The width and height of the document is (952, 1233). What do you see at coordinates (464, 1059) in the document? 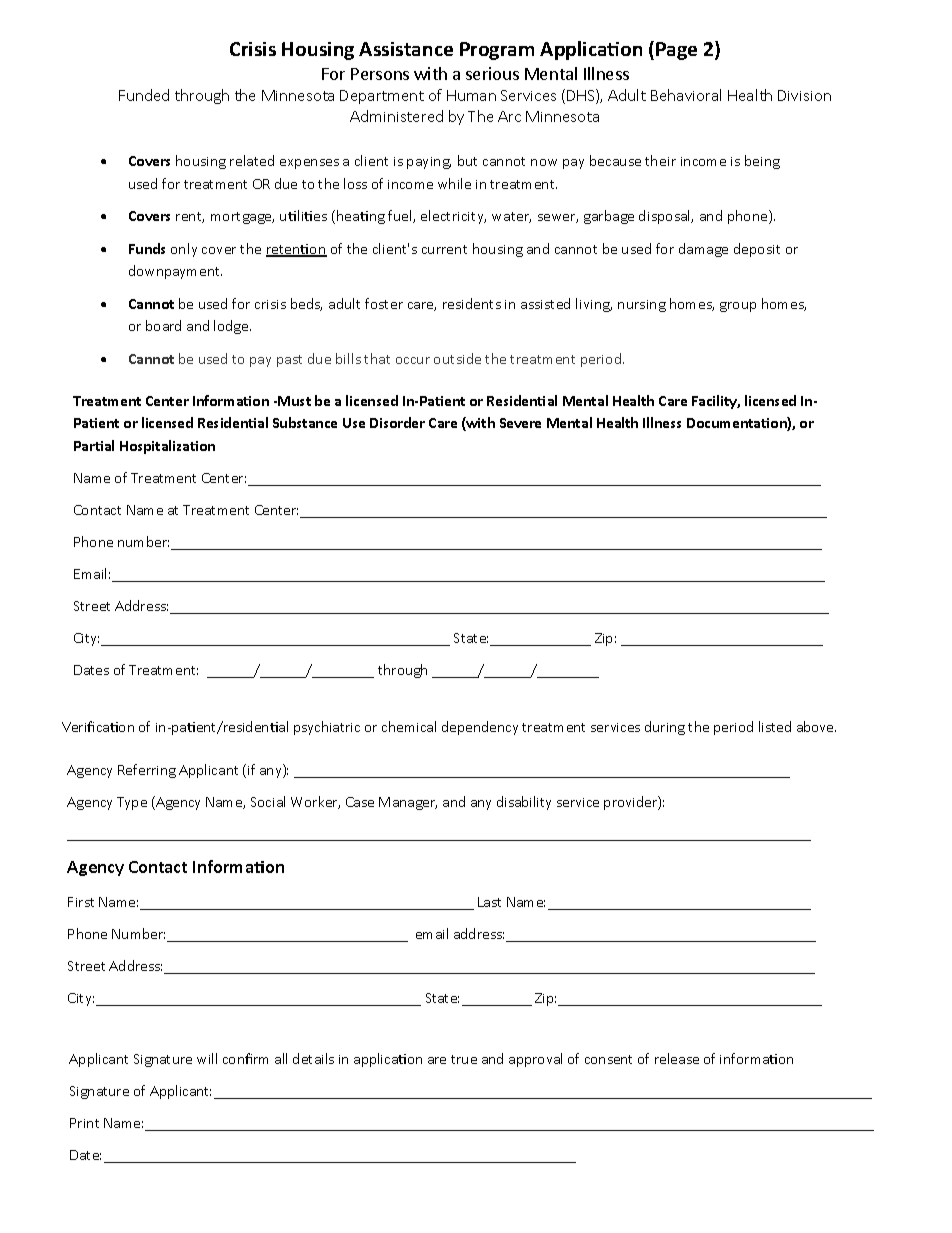
I see `true` at bounding box center [464, 1059].
